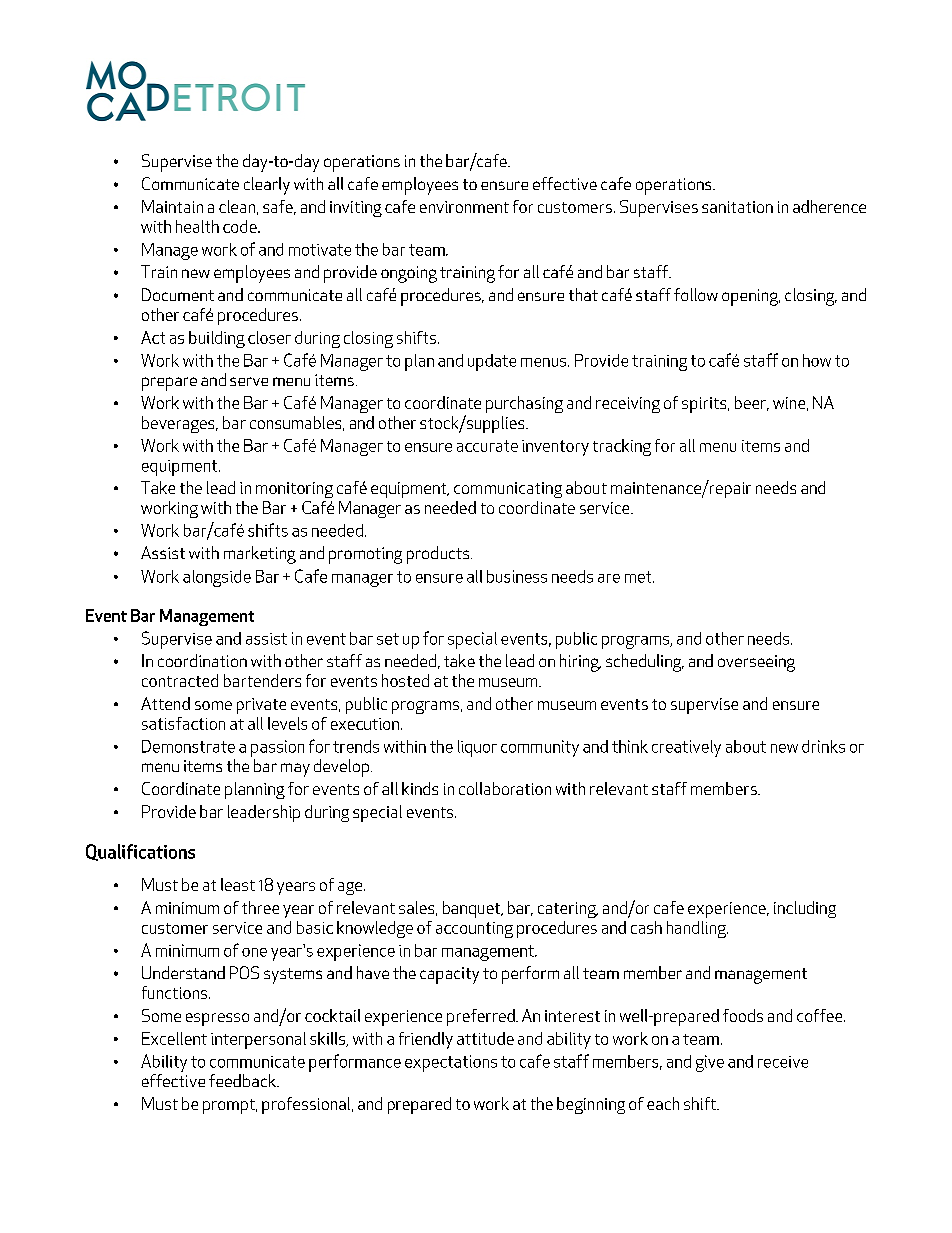 The image size is (952, 1233). I want to click on feedback, so click(243, 1080).
